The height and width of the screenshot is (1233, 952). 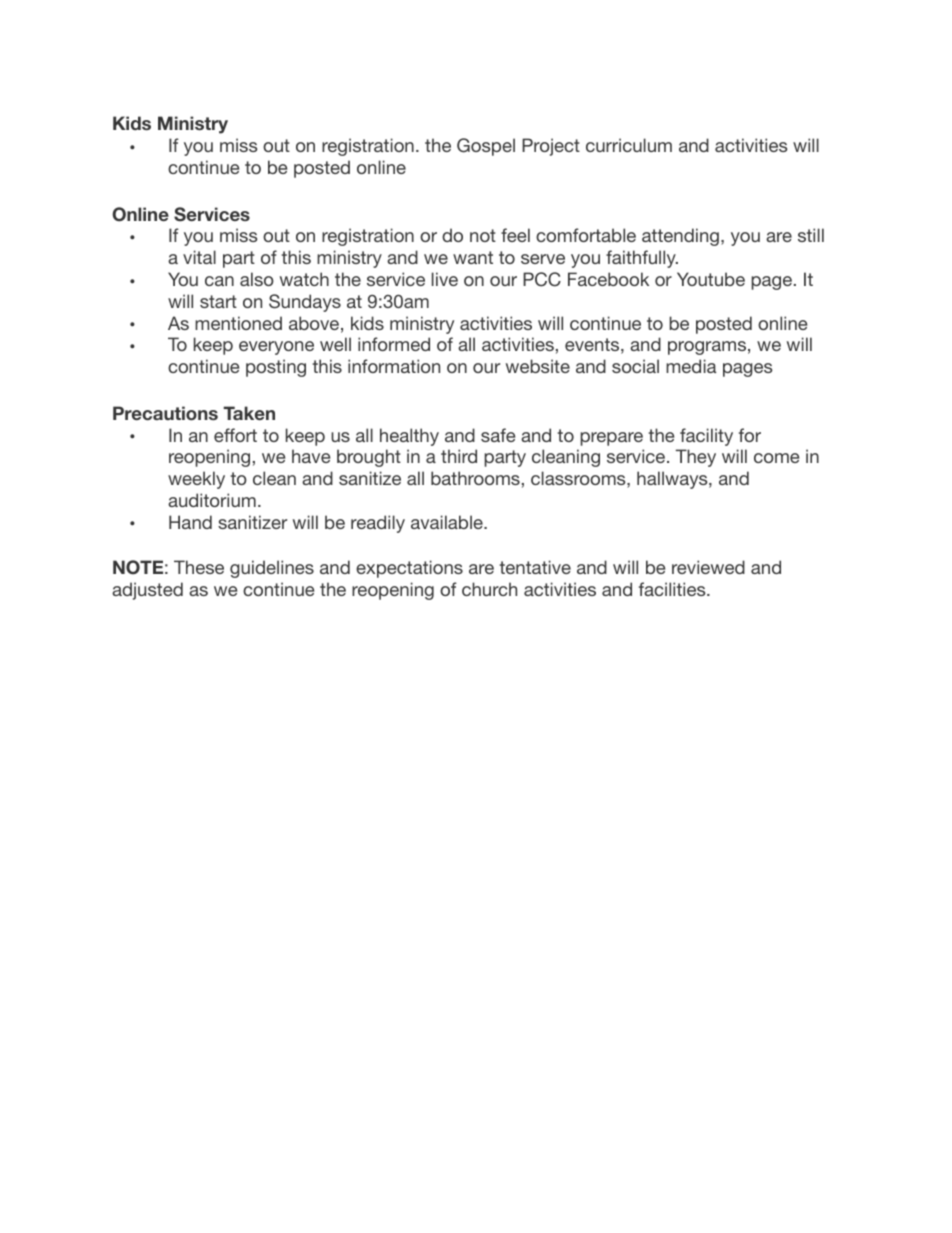 I want to click on safe, so click(x=498, y=435).
